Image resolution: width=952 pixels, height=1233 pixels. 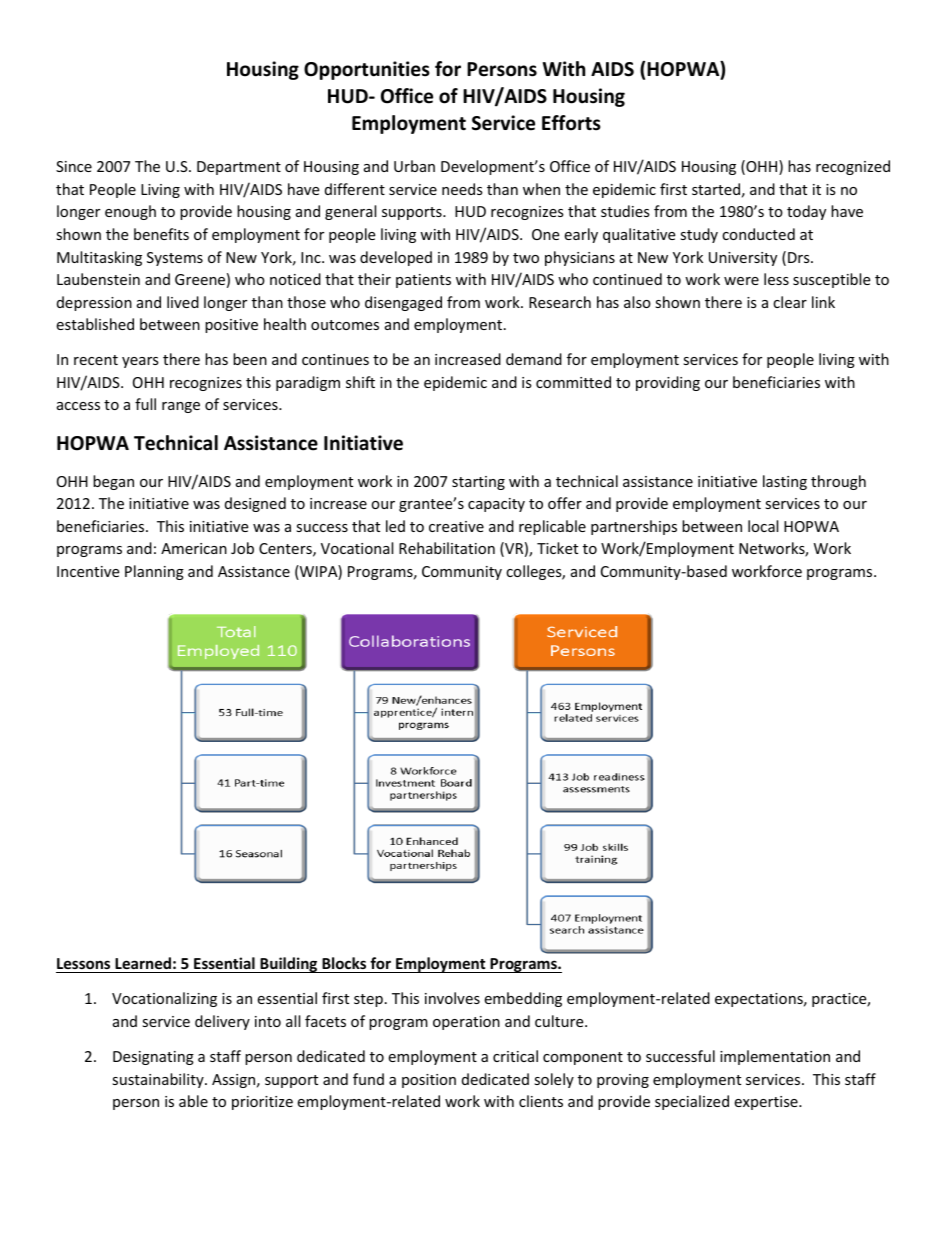 I want to click on demand, so click(x=534, y=359).
